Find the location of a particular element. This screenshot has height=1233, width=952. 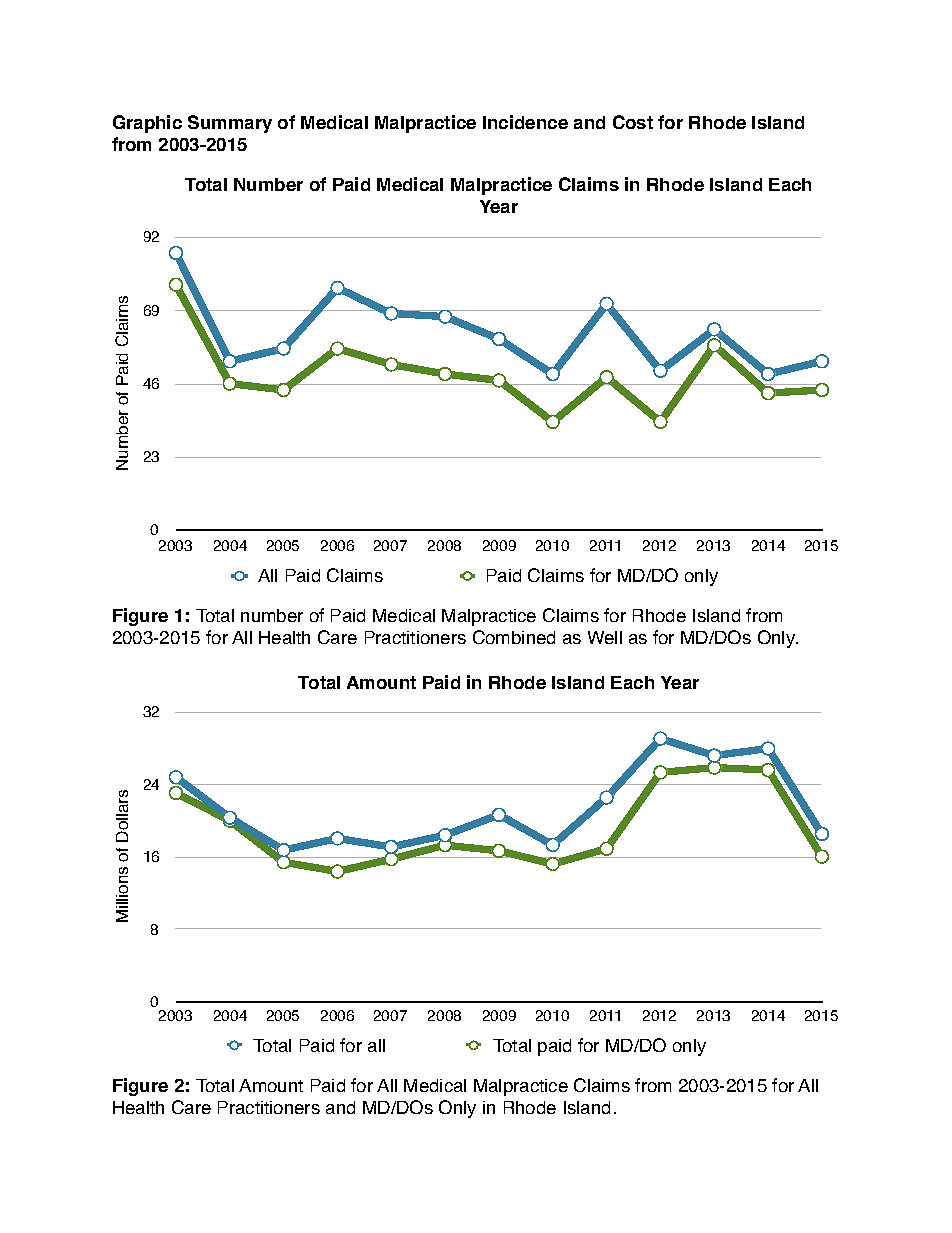

Graphic is located at coordinates (147, 124).
